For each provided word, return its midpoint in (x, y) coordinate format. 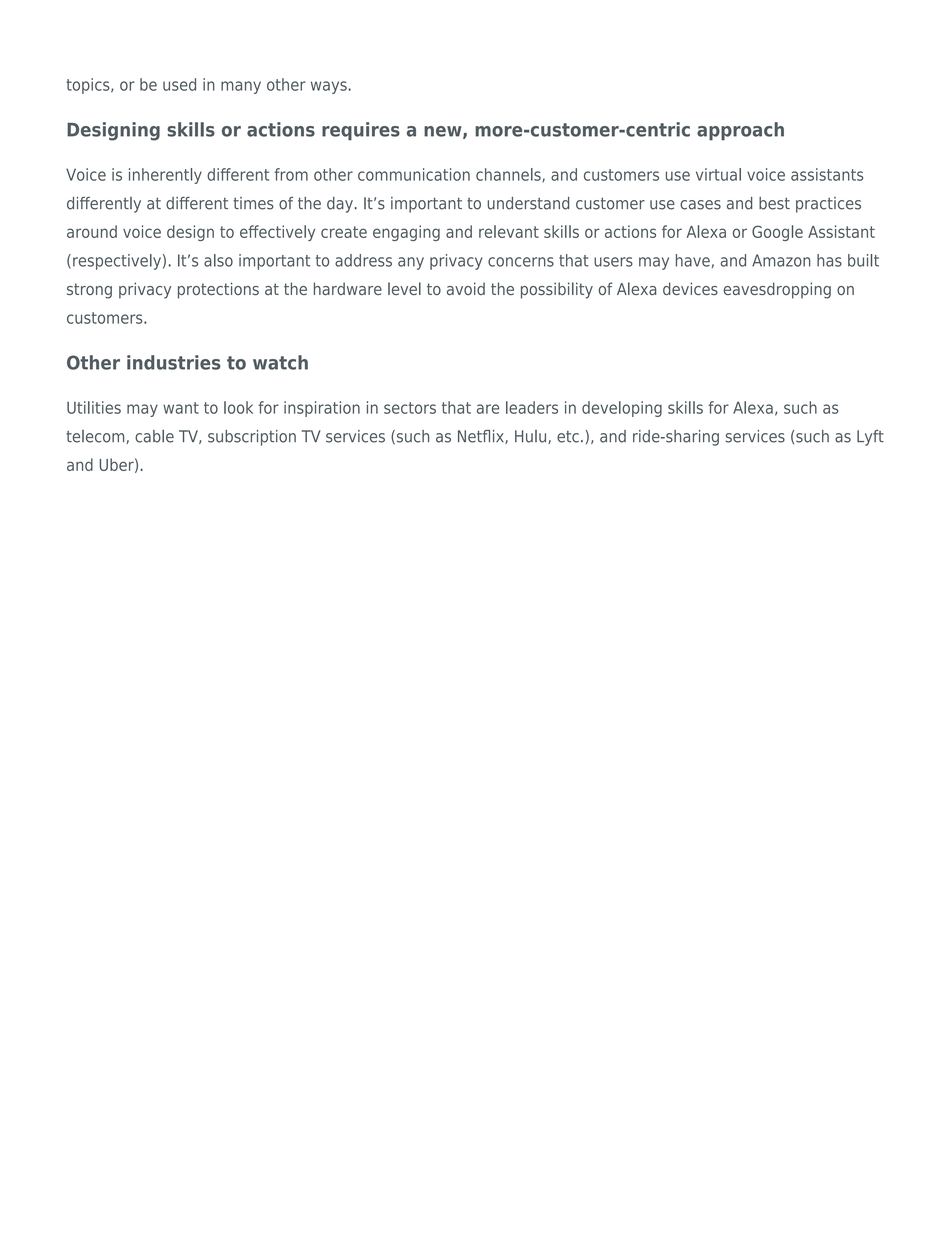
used (179, 84)
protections (218, 290)
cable (154, 436)
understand (528, 203)
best (774, 203)
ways (329, 87)
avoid (466, 288)
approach (740, 131)
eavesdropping (777, 290)
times (253, 203)
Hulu (532, 437)
